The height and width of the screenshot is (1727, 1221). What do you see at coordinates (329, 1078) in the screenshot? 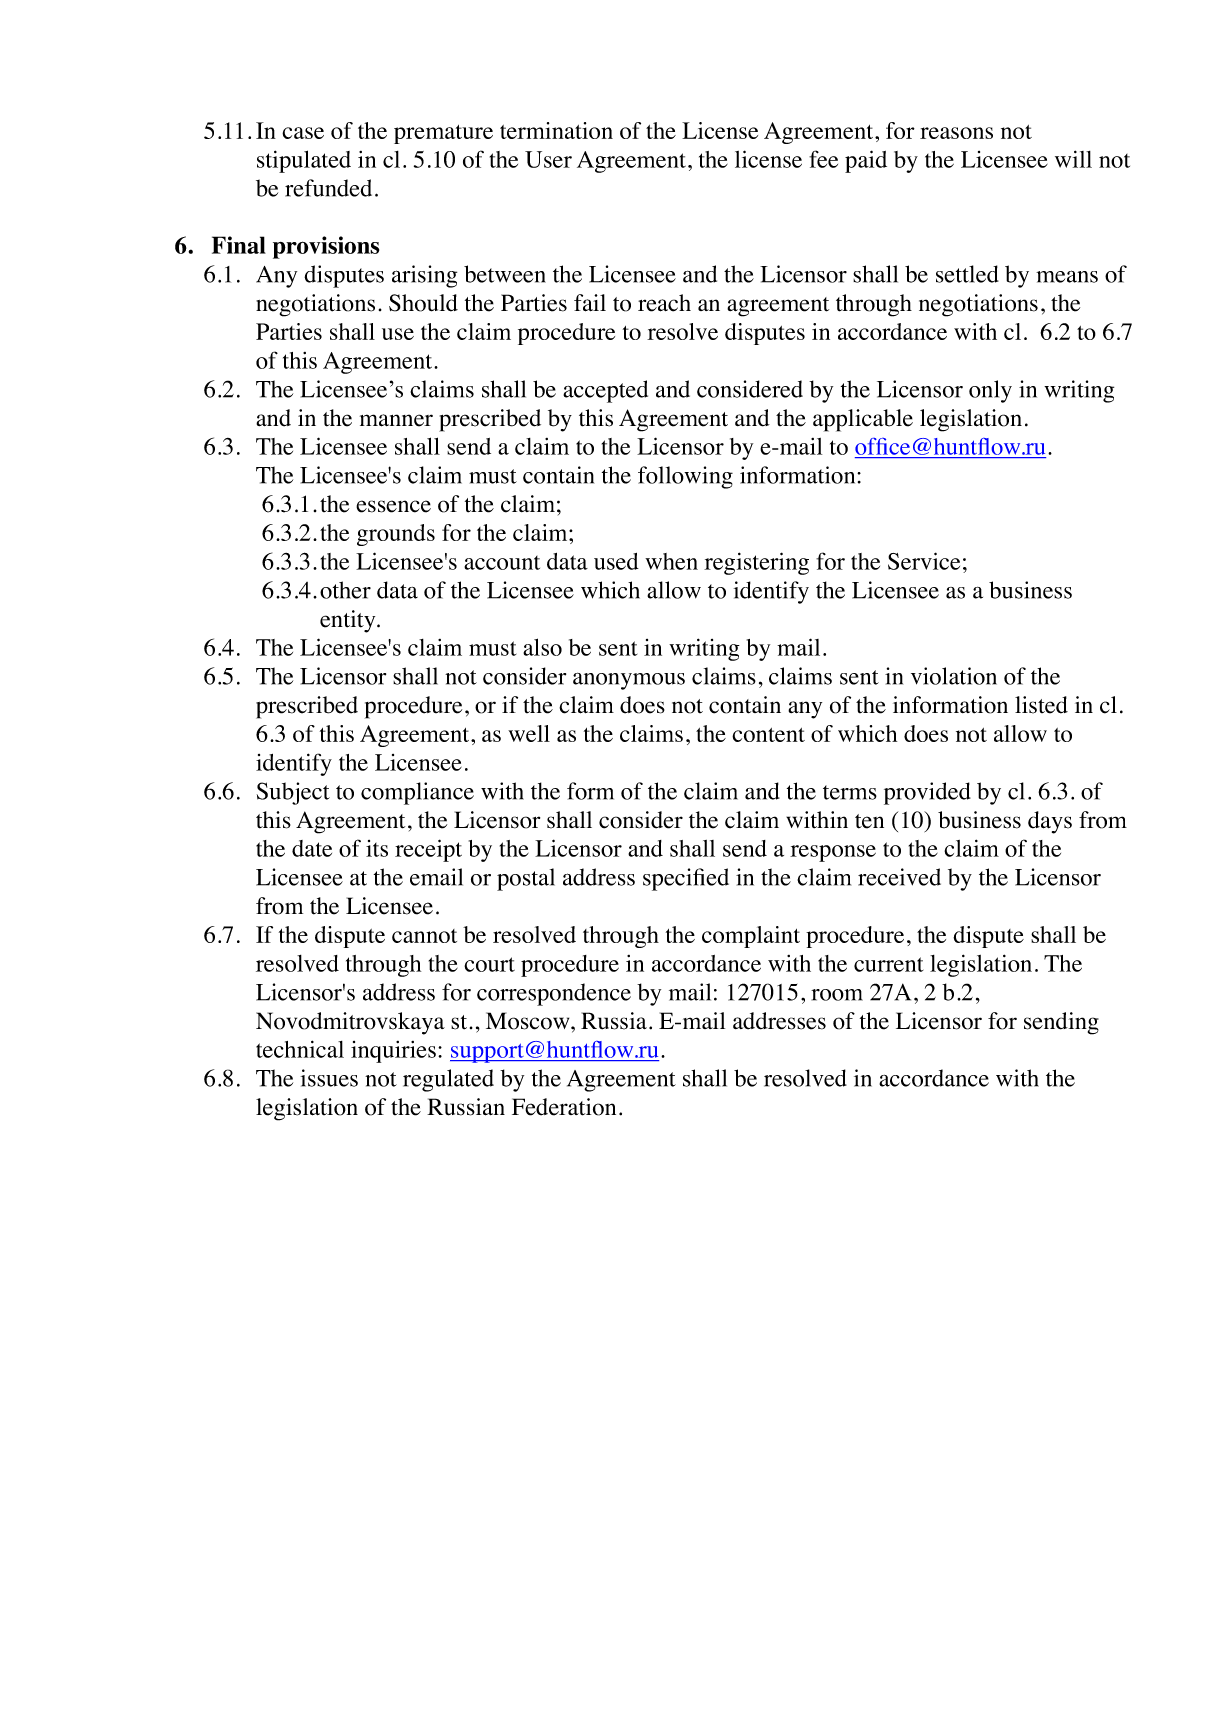
I see `issues` at bounding box center [329, 1078].
